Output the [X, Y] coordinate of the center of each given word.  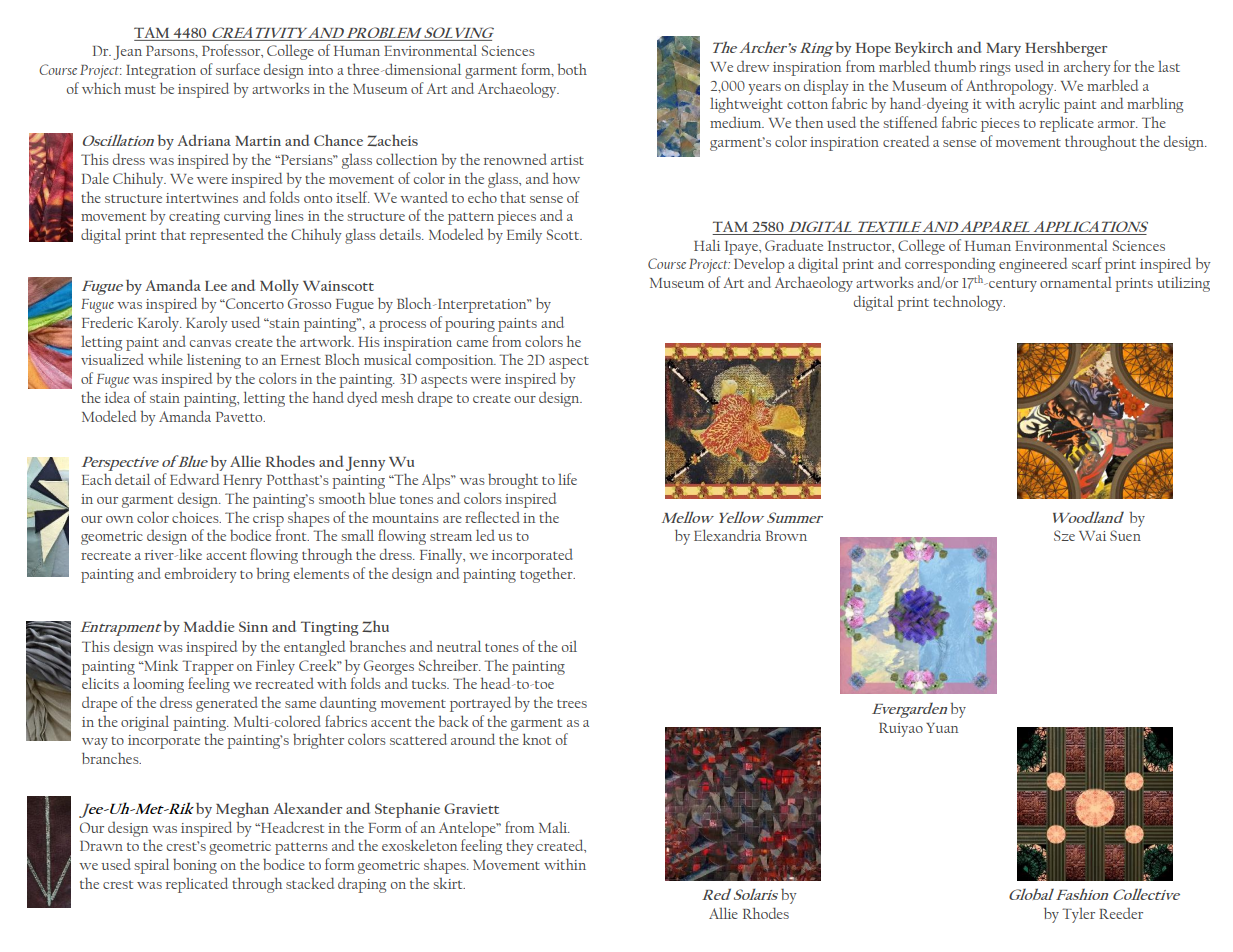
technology [969, 303]
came [472, 343]
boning [195, 866]
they [520, 847]
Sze [1064, 535]
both [572, 69]
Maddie [209, 626]
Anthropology [1011, 87]
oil [569, 646]
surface [238, 69]
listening [214, 361]
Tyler [1078, 915]
